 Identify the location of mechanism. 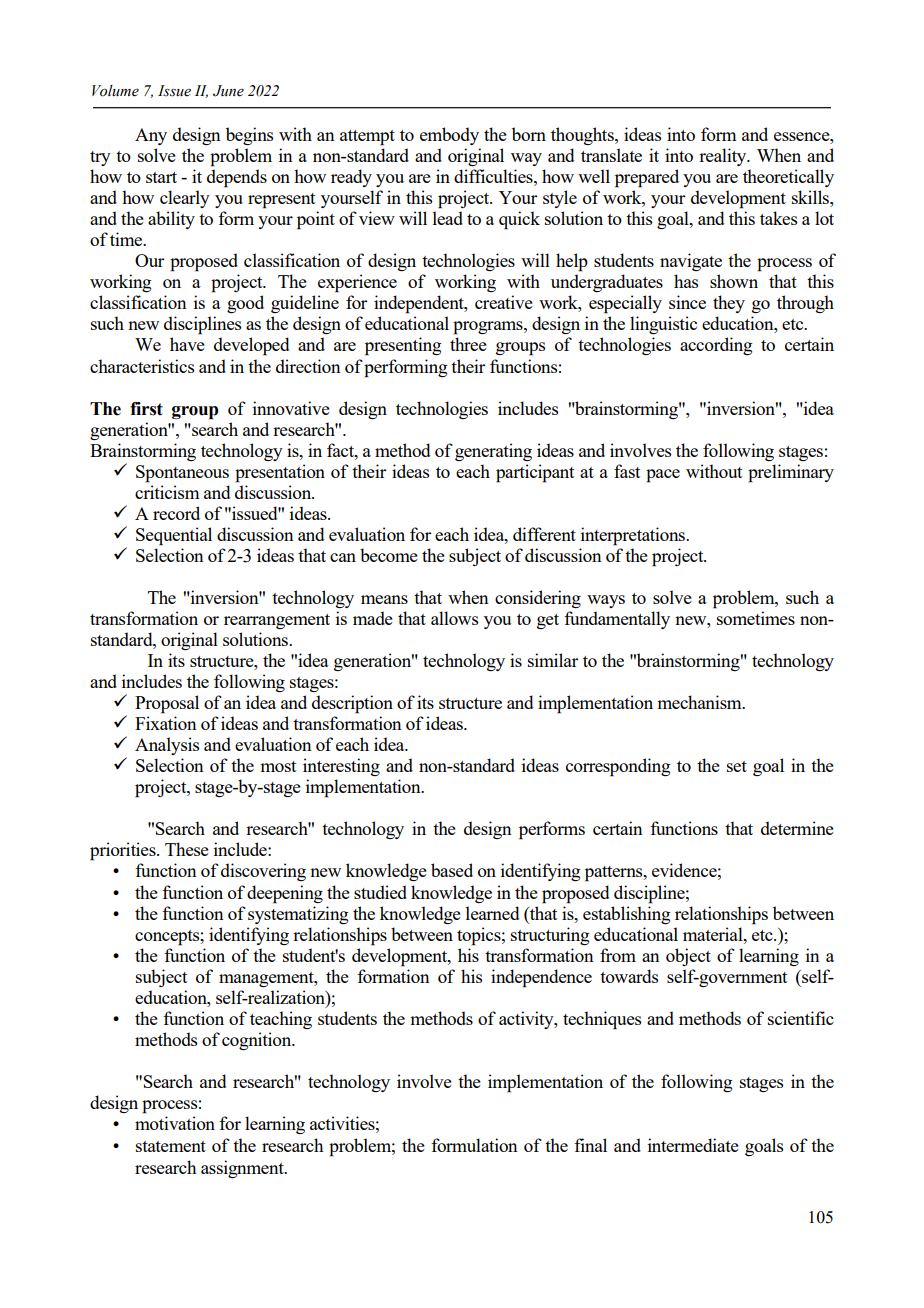
(700, 702).
